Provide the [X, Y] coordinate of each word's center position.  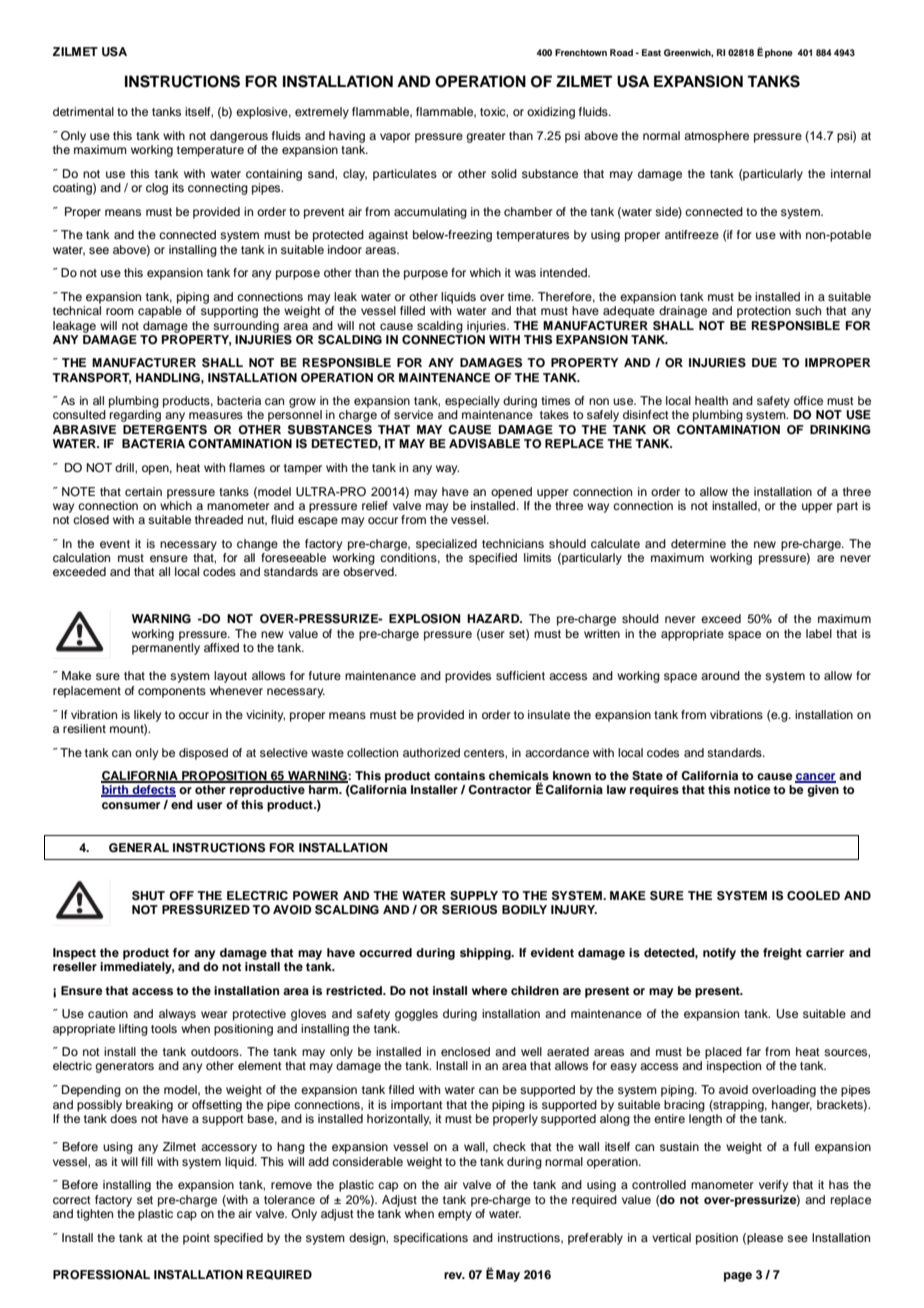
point [196, 1239]
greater [486, 137]
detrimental [83, 111]
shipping [486, 954]
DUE [764, 363]
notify [719, 954]
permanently [166, 649]
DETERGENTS [165, 430]
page [738, 1277]
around [720, 675]
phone [779, 53]
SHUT [148, 896]
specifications [430, 1239]
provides [468, 677]
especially [472, 402]
